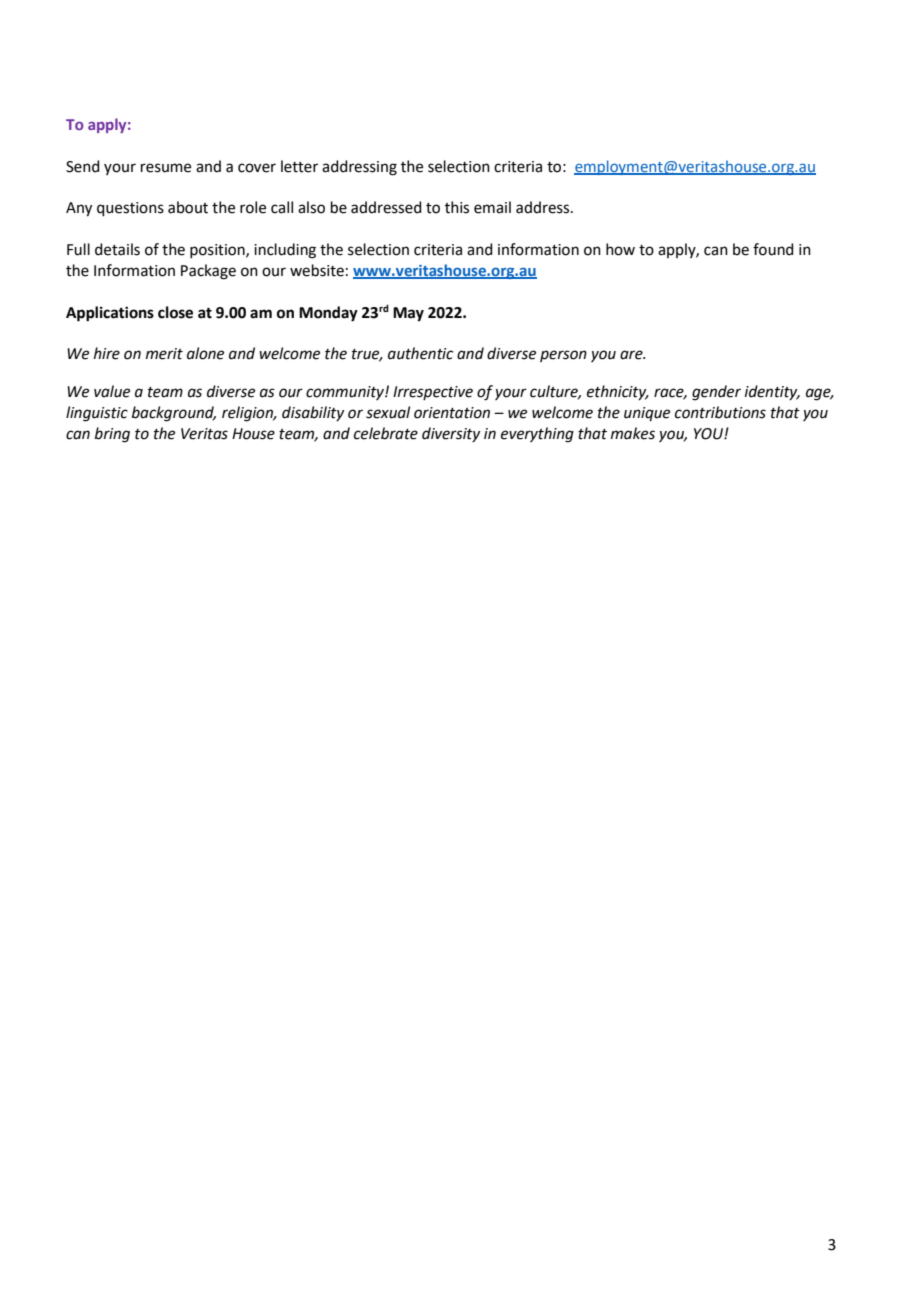 The image size is (924, 1308). I want to click on authentic, so click(420, 353).
